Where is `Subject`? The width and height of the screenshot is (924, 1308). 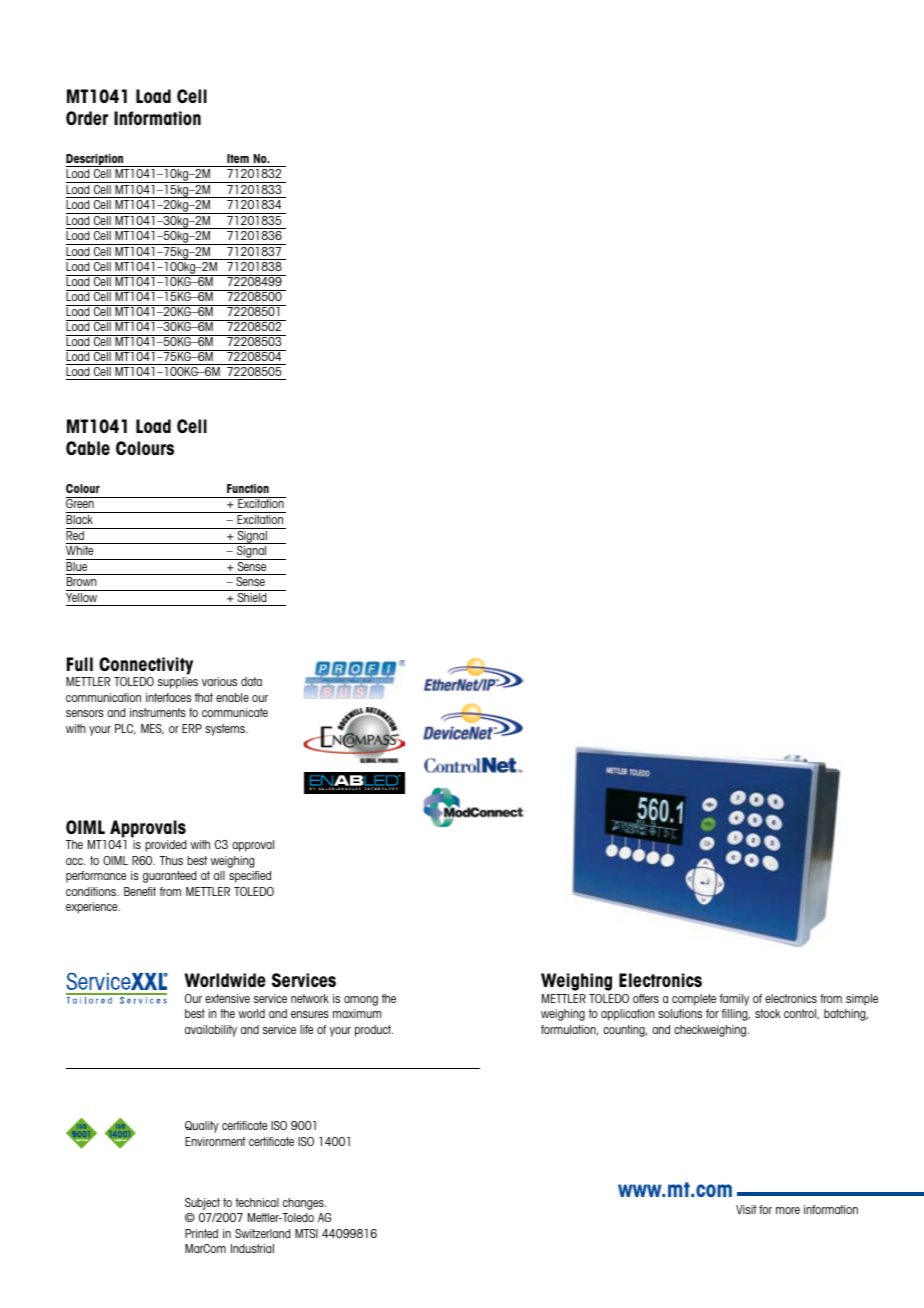
Subject is located at coordinates (202, 1204).
